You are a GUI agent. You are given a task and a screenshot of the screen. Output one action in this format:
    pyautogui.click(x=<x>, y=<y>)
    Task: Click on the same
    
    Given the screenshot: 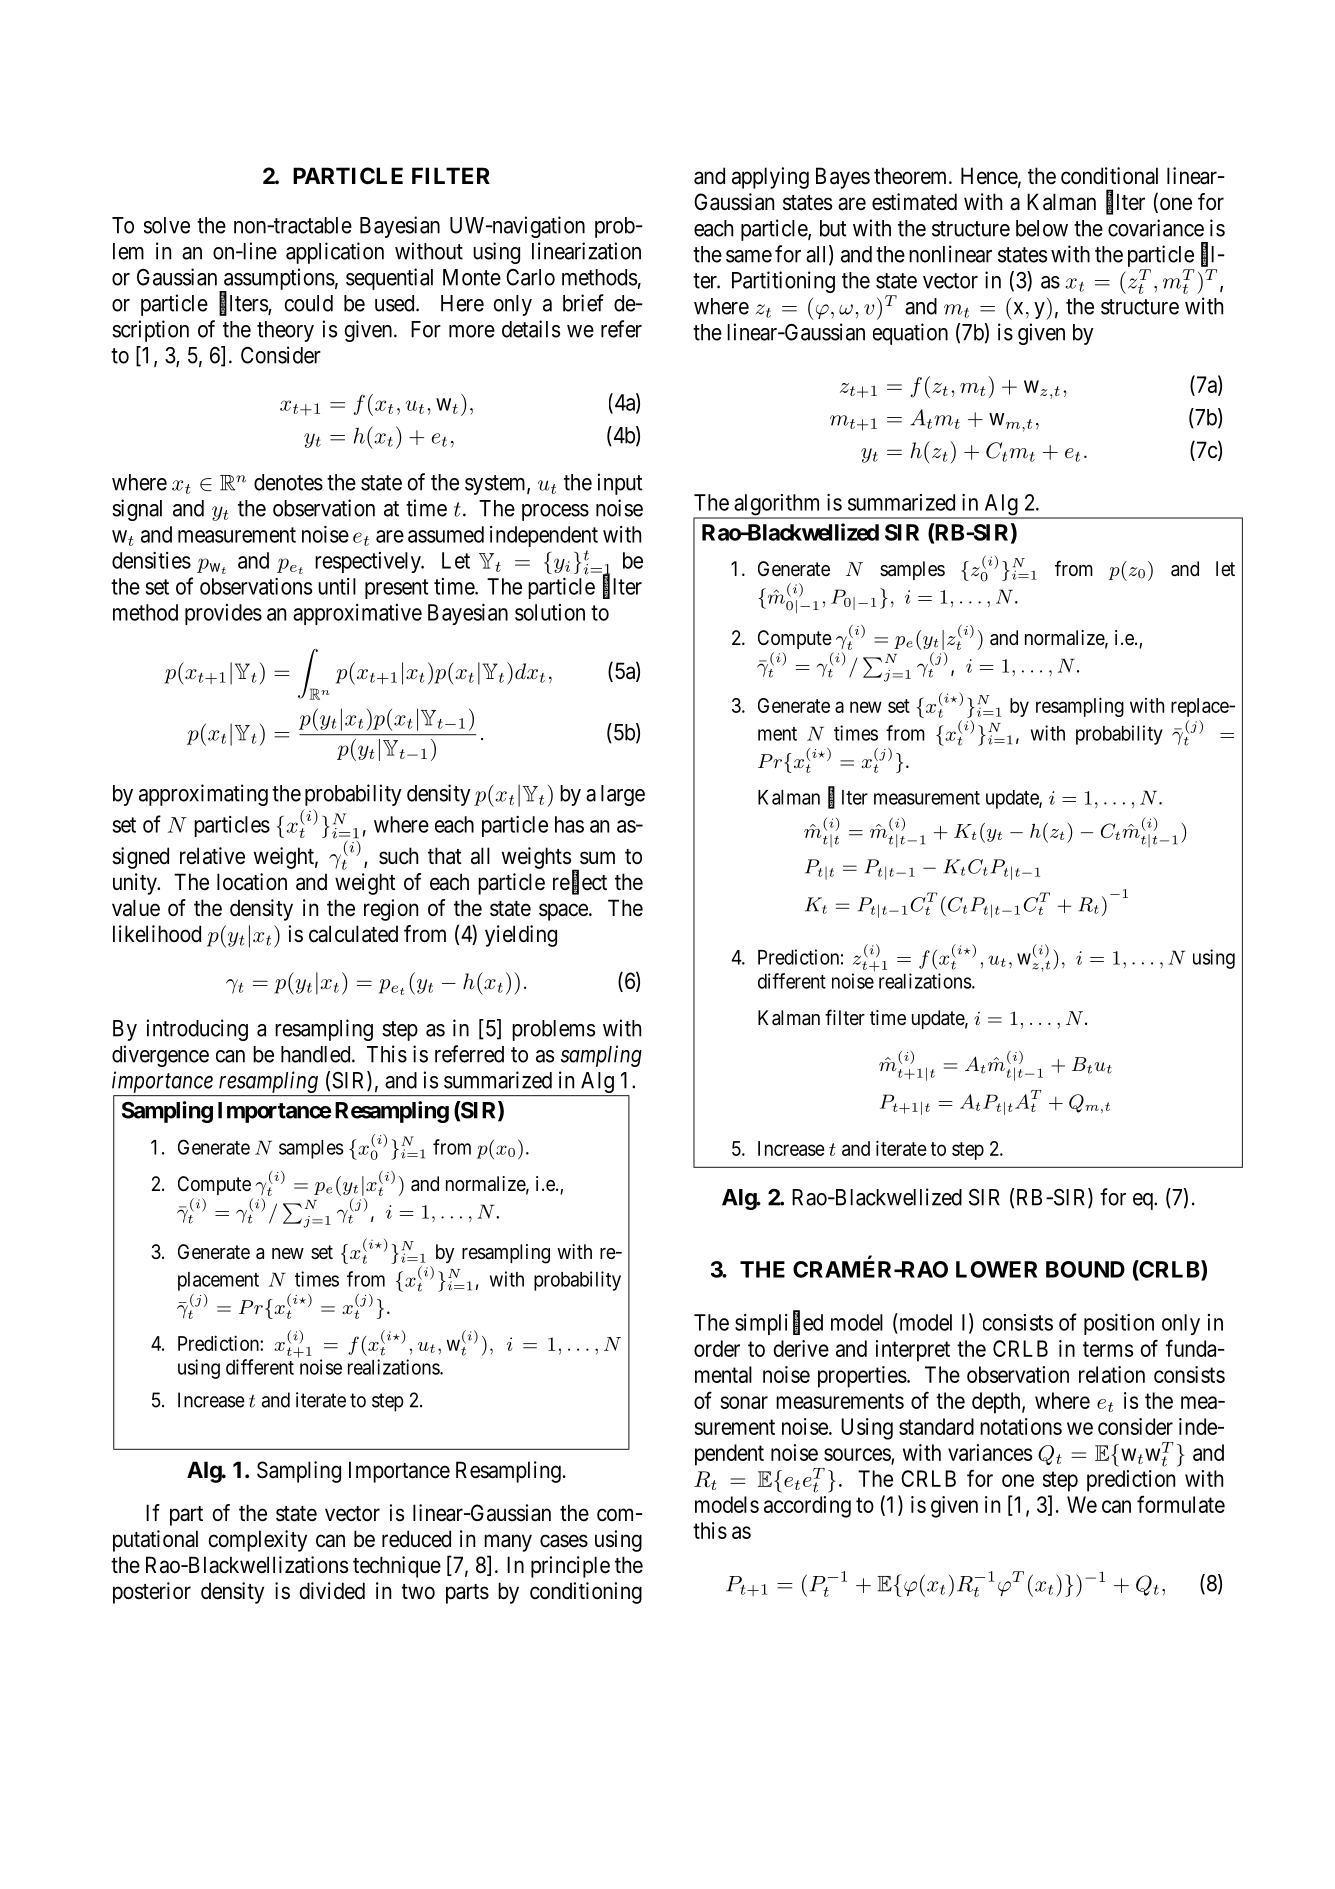 What is the action you would take?
    pyautogui.click(x=749, y=256)
